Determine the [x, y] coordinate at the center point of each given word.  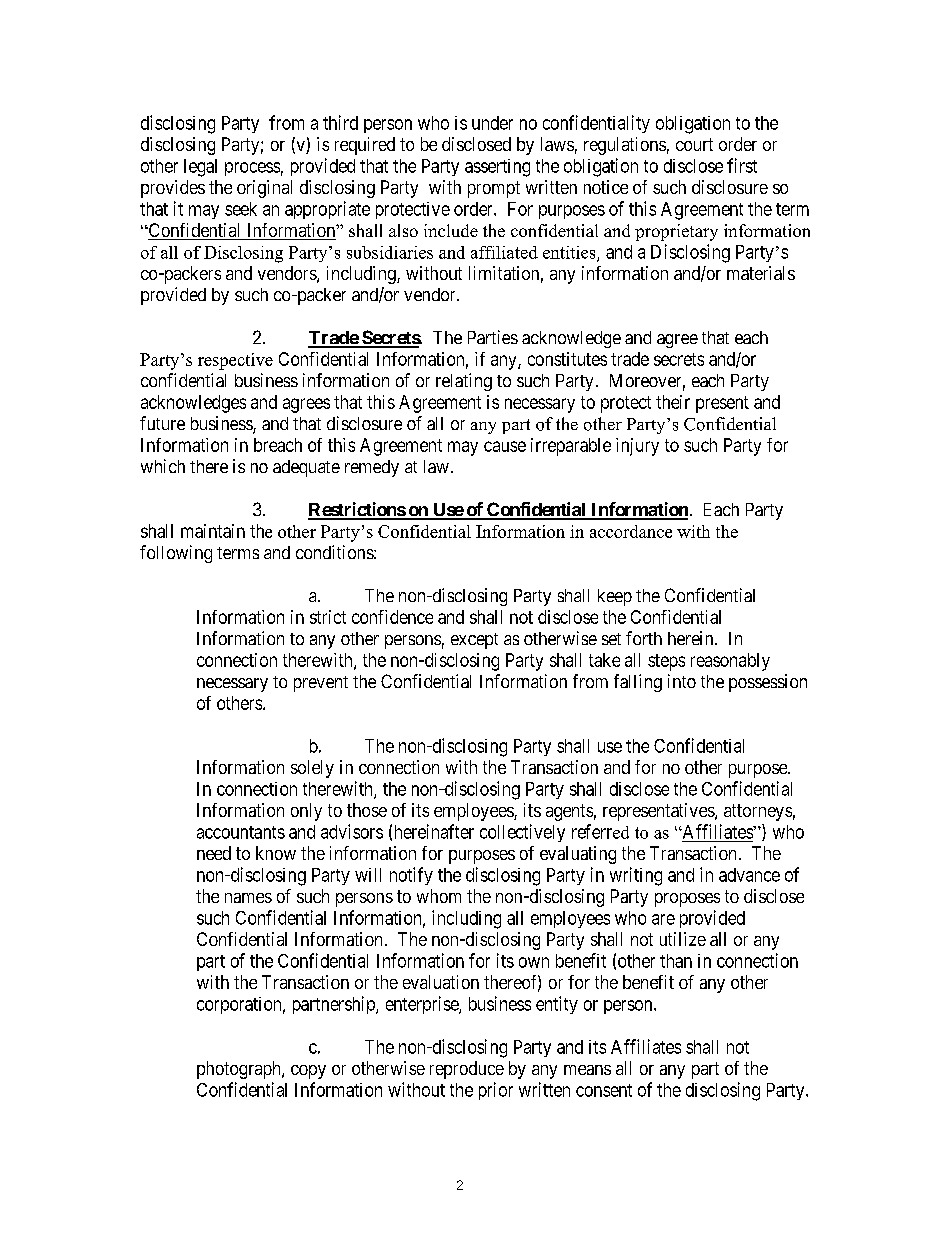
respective [235, 361]
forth [644, 638]
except [474, 641]
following [176, 554]
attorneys [758, 812]
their [673, 402]
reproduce [467, 1070]
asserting [497, 168]
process [252, 169]
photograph [240, 1070]
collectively [522, 833]
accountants [241, 832]
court [694, 144]
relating [464, 382]
